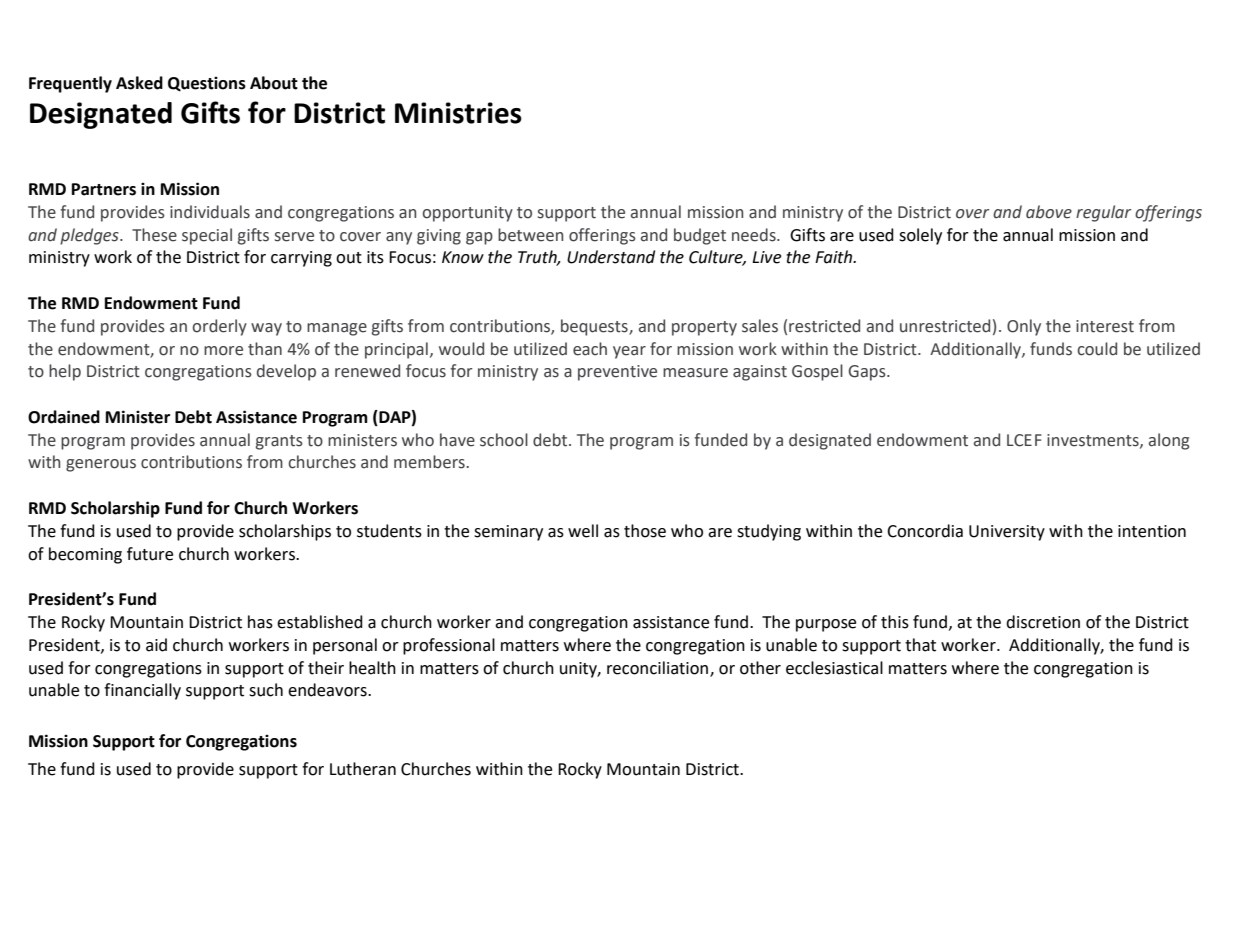 The image size is (1233, 952). Describe the element at coordinates (834, 668) in the page. I see `ecclesiastical` at that location.
